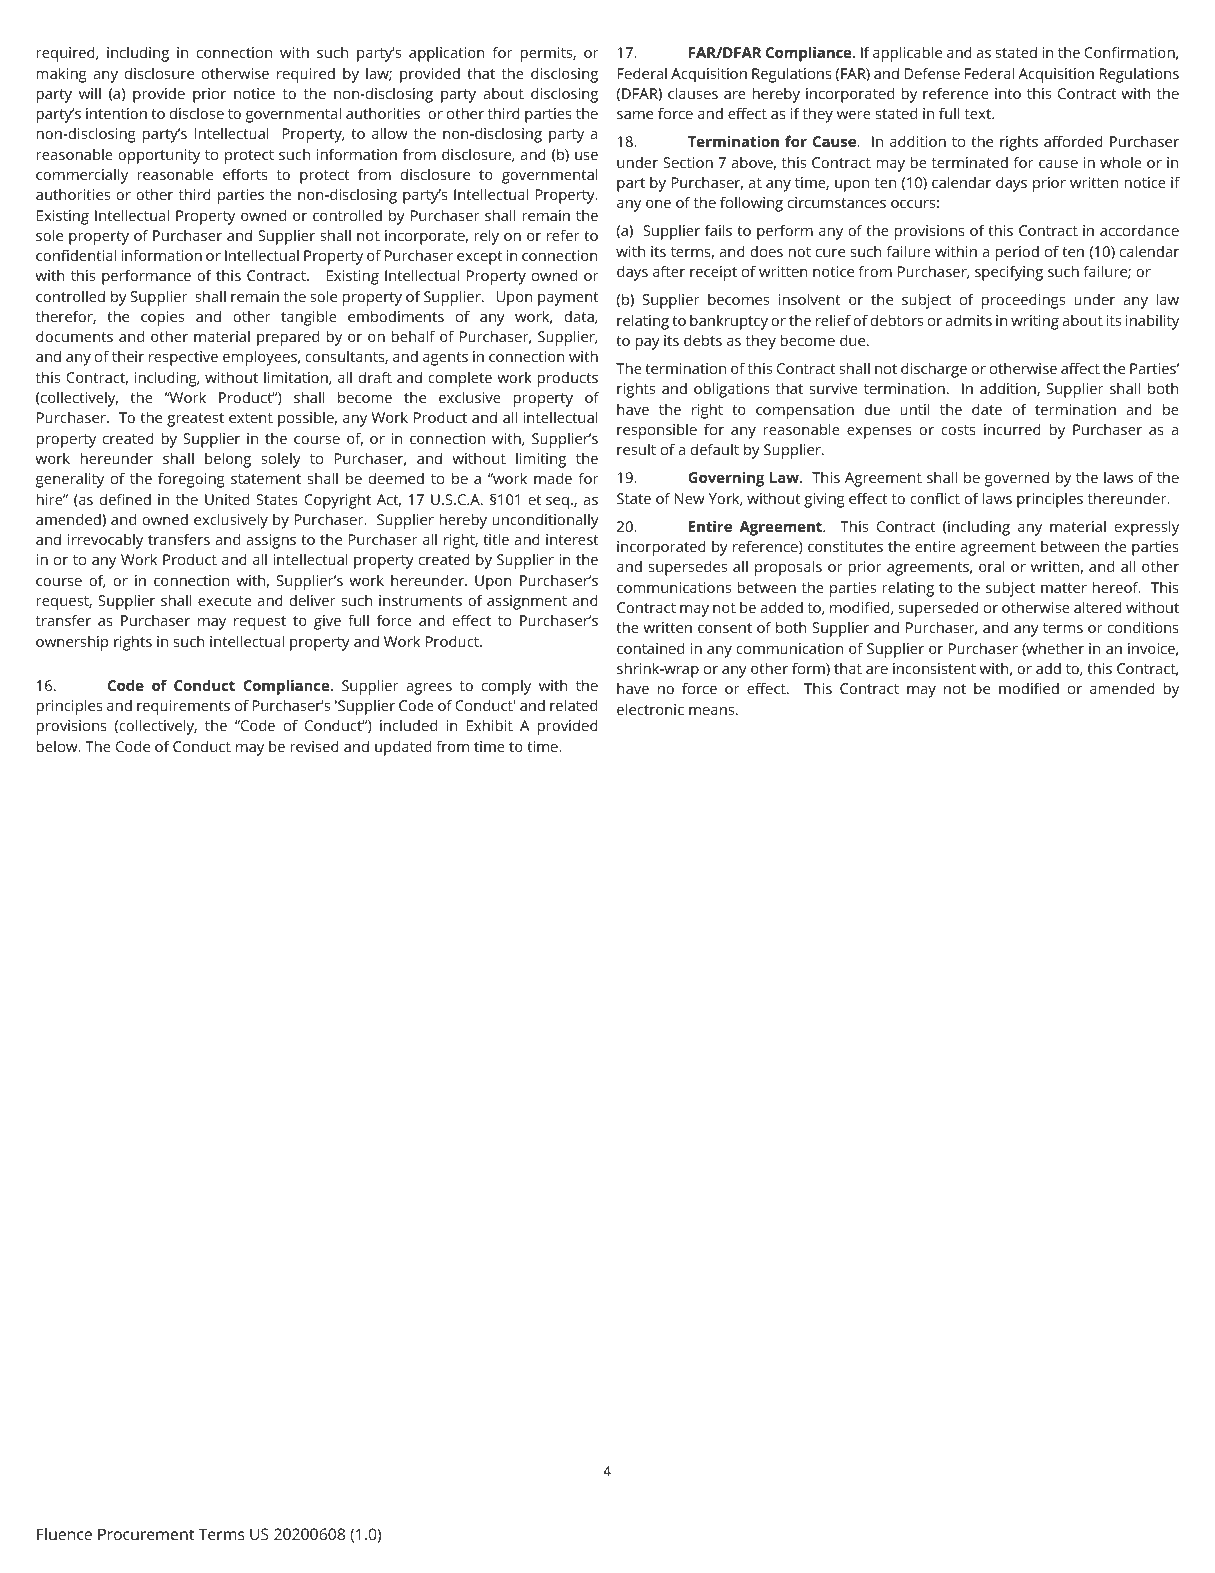 This screenshot has height=1573, width=1215. What do you see at coordinates (934, 668) in the screenshot?
I see `inconsistent` at bounding box center [934, 668].
